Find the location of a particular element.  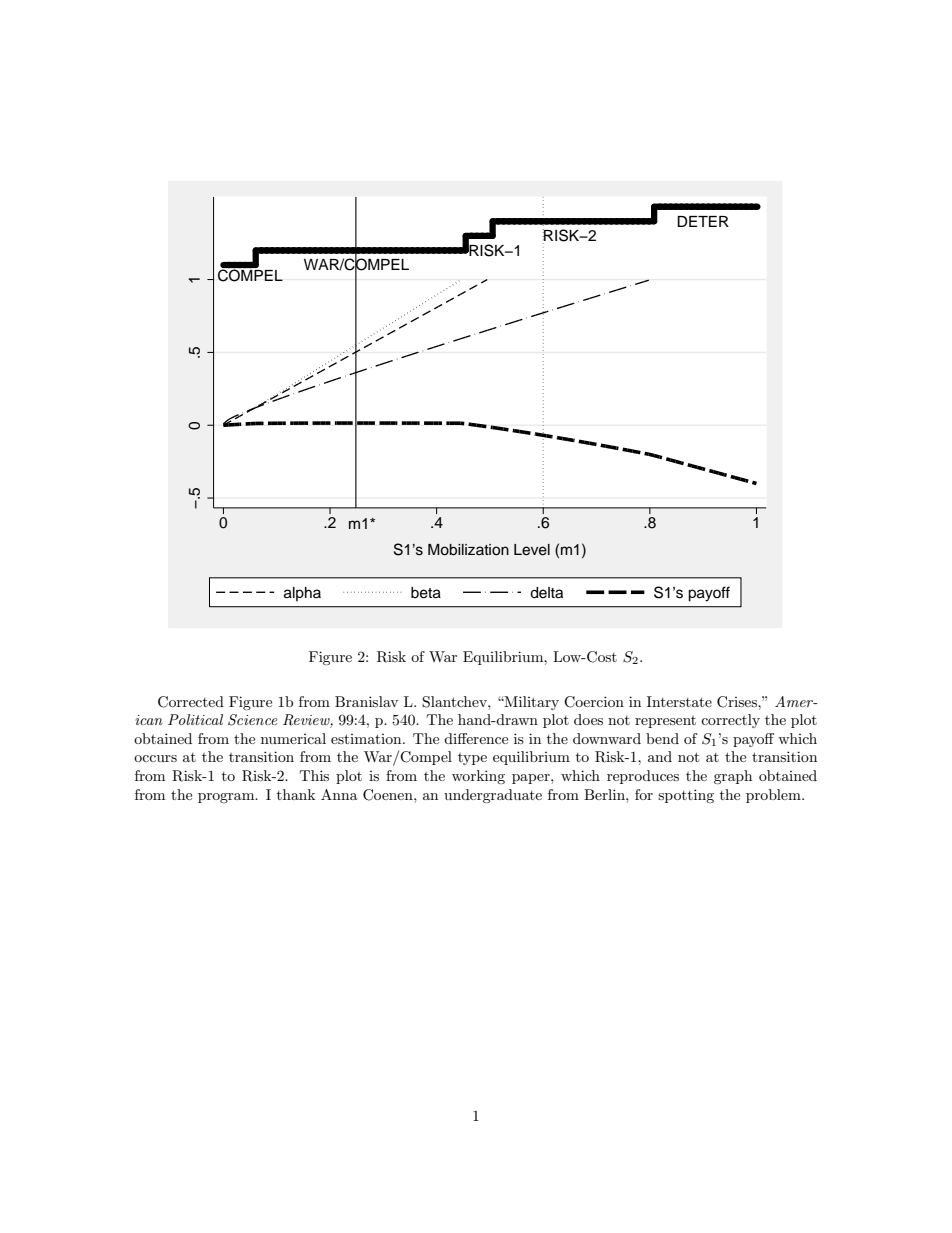

Science is located at coordinates (253, 720).
